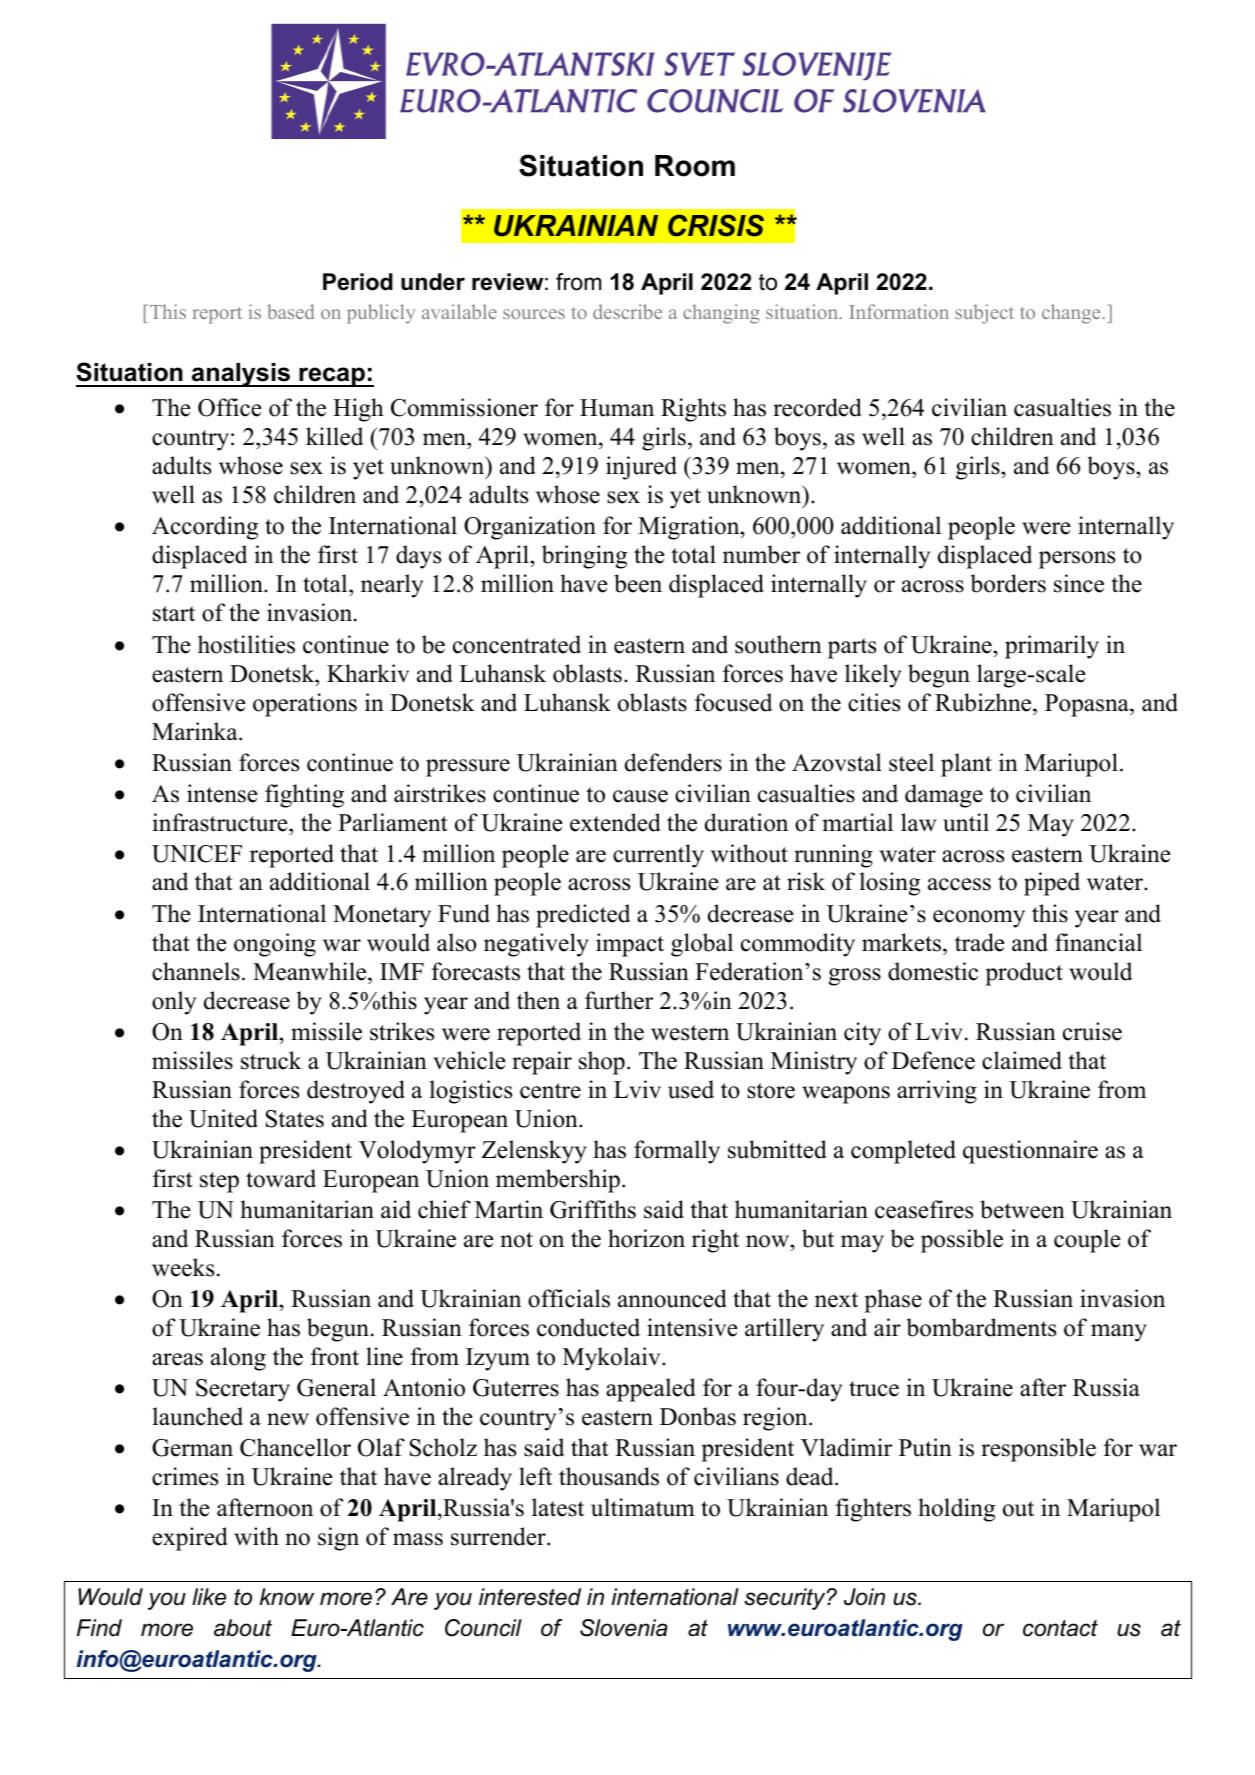  I want to click on possible, so click(962, 1241).
